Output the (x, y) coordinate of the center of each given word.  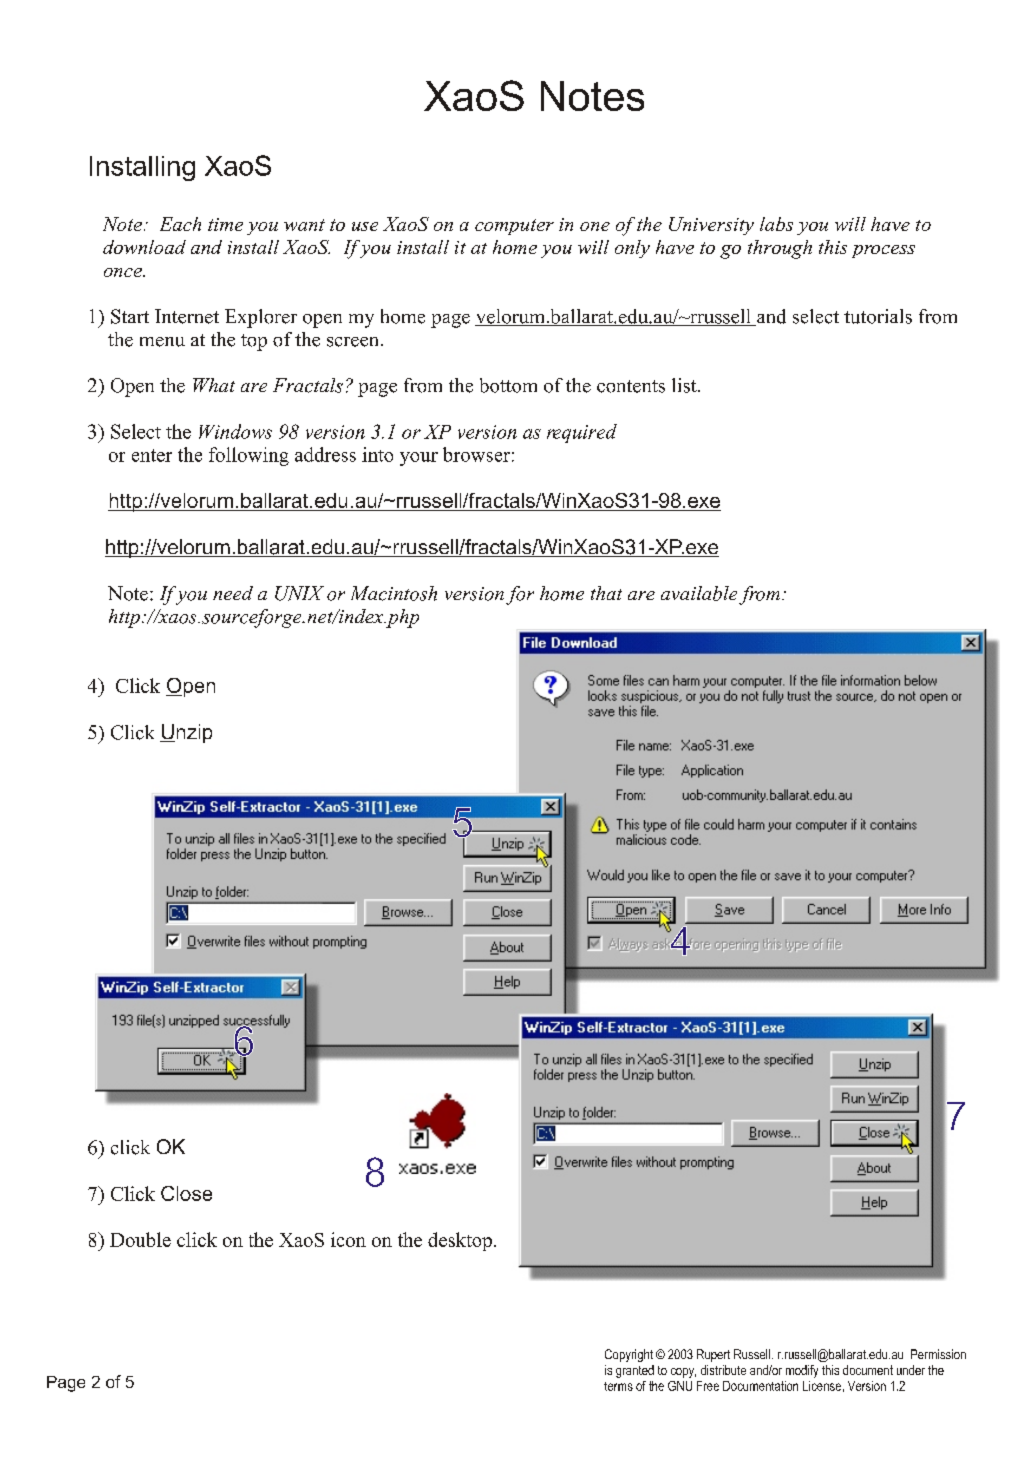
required (582, 433)
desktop (460, 1241)
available (699, 593)
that (606, 593)
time (225, 224)
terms (618, 1386)
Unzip (186, 733)
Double (140, 1239)
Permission (938, 1354)
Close (186, 1193)
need (233, 593)
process (883, 251)
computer (514, 227)
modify (802, 1371)
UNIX (299, 593)
